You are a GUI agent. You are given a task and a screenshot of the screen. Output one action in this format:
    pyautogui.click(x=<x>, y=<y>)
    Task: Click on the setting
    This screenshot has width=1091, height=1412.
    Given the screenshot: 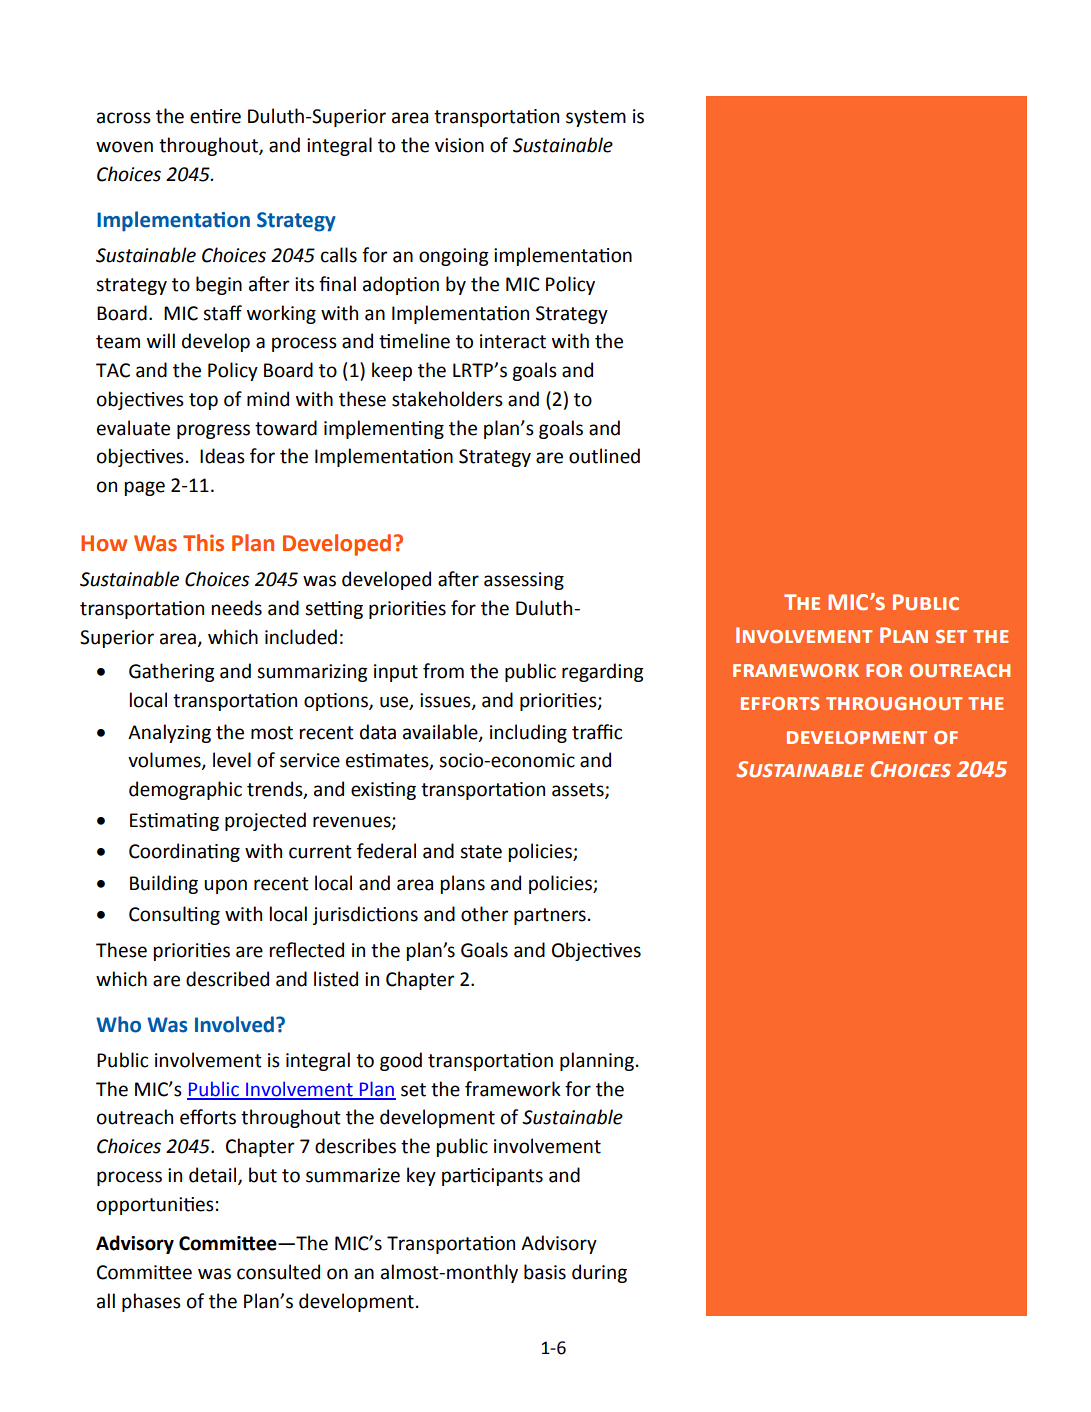 What is the action you would take?
    pyautogui.click(x=334, y=610)
